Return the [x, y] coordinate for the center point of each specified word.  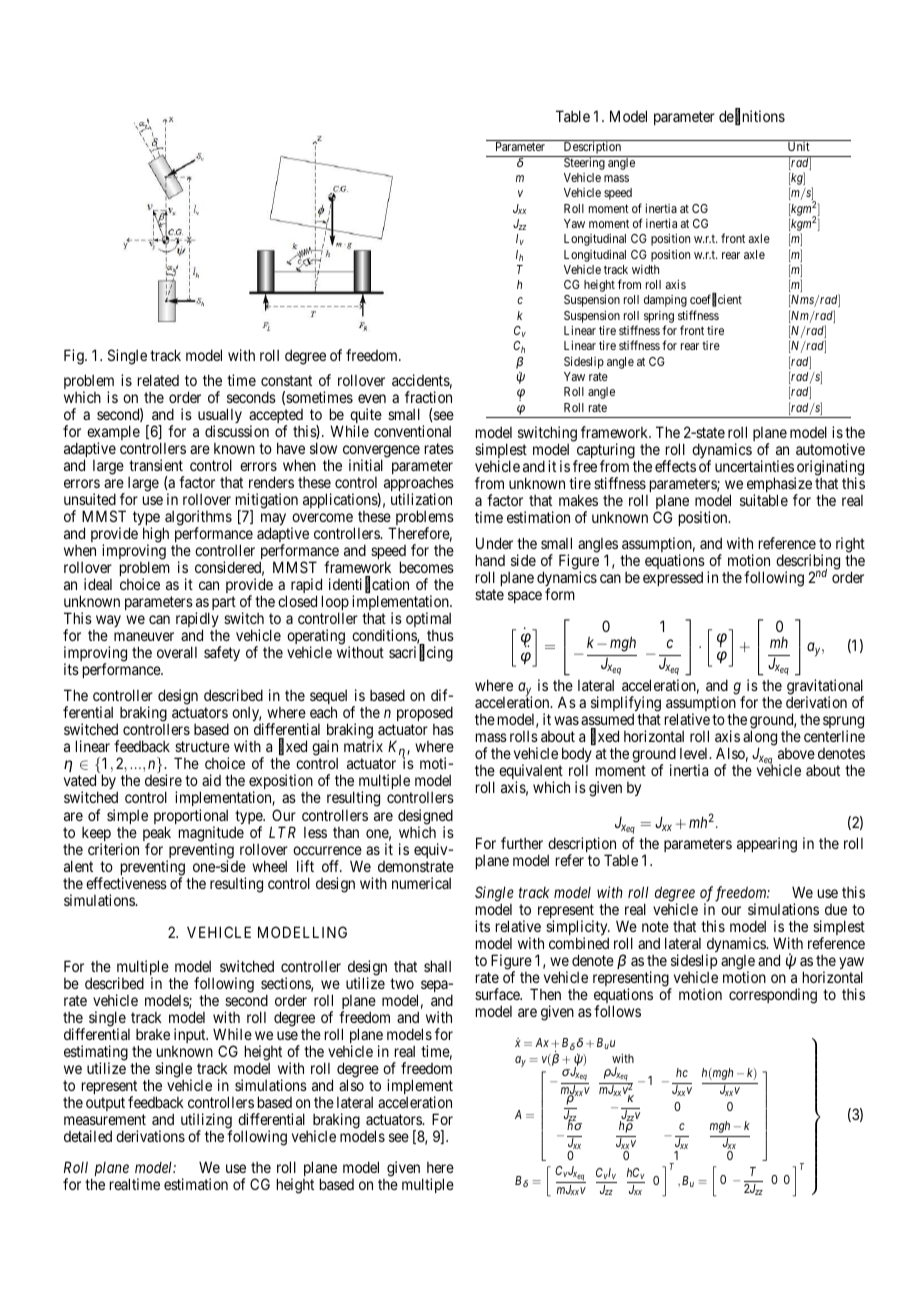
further [522, 843]
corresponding [773, 996]
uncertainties [754, 466]
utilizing [206, 1122]
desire [163, 780]
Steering [584, 163]
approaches [419, 485]
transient [156, 465]
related [158, 380]
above [796, 753]
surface [498, 994]
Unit [798, 145]
